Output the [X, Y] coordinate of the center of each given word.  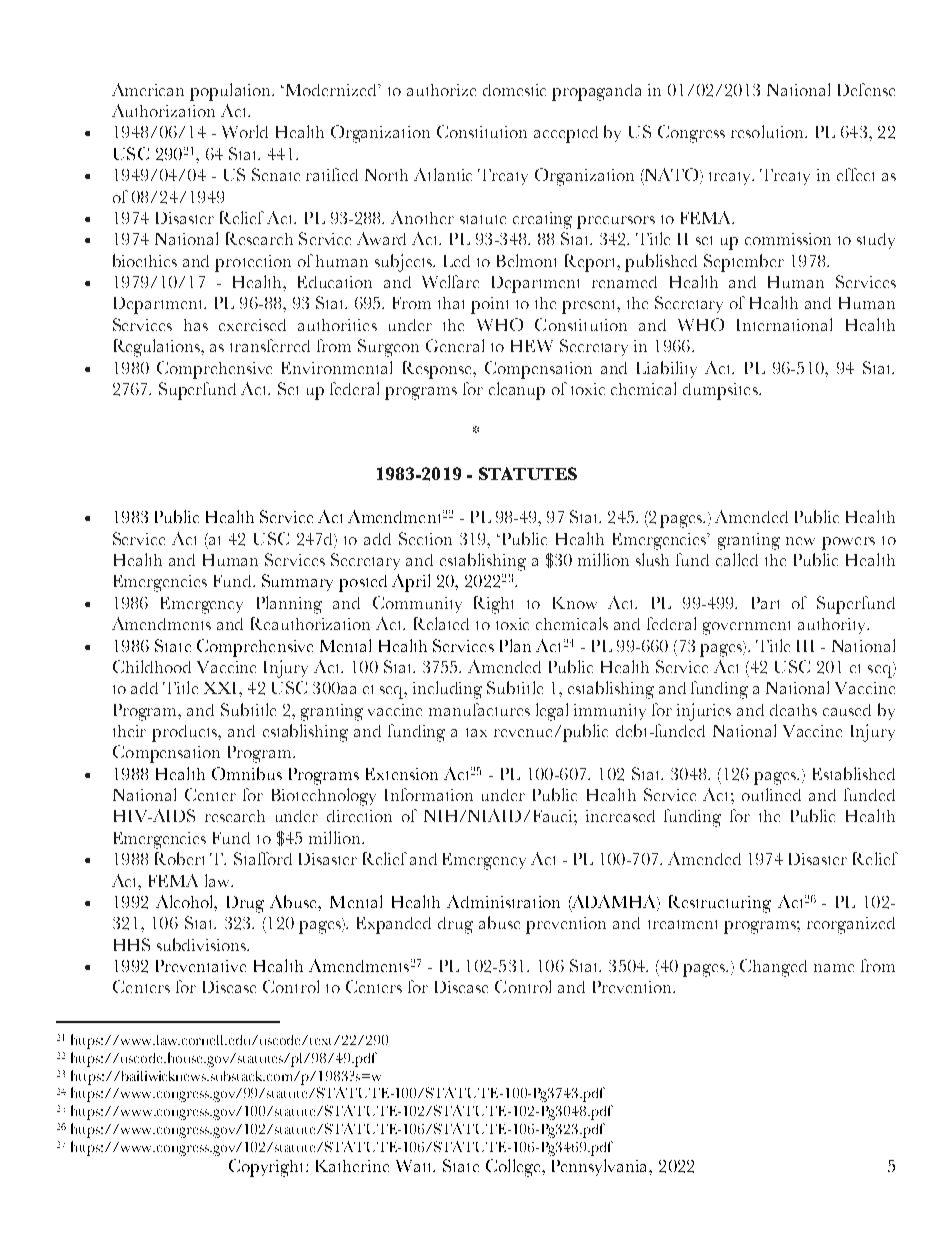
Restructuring [720, 904]
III [805, 646]
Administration [503, 901]
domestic [514, 90]
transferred [270, 345]
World [245, 131]
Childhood [152, 666]
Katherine [352, 1166]
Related [441, 623]
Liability [667, 369]
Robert [179, 858]
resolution [768, 131]
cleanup [517, 391]
